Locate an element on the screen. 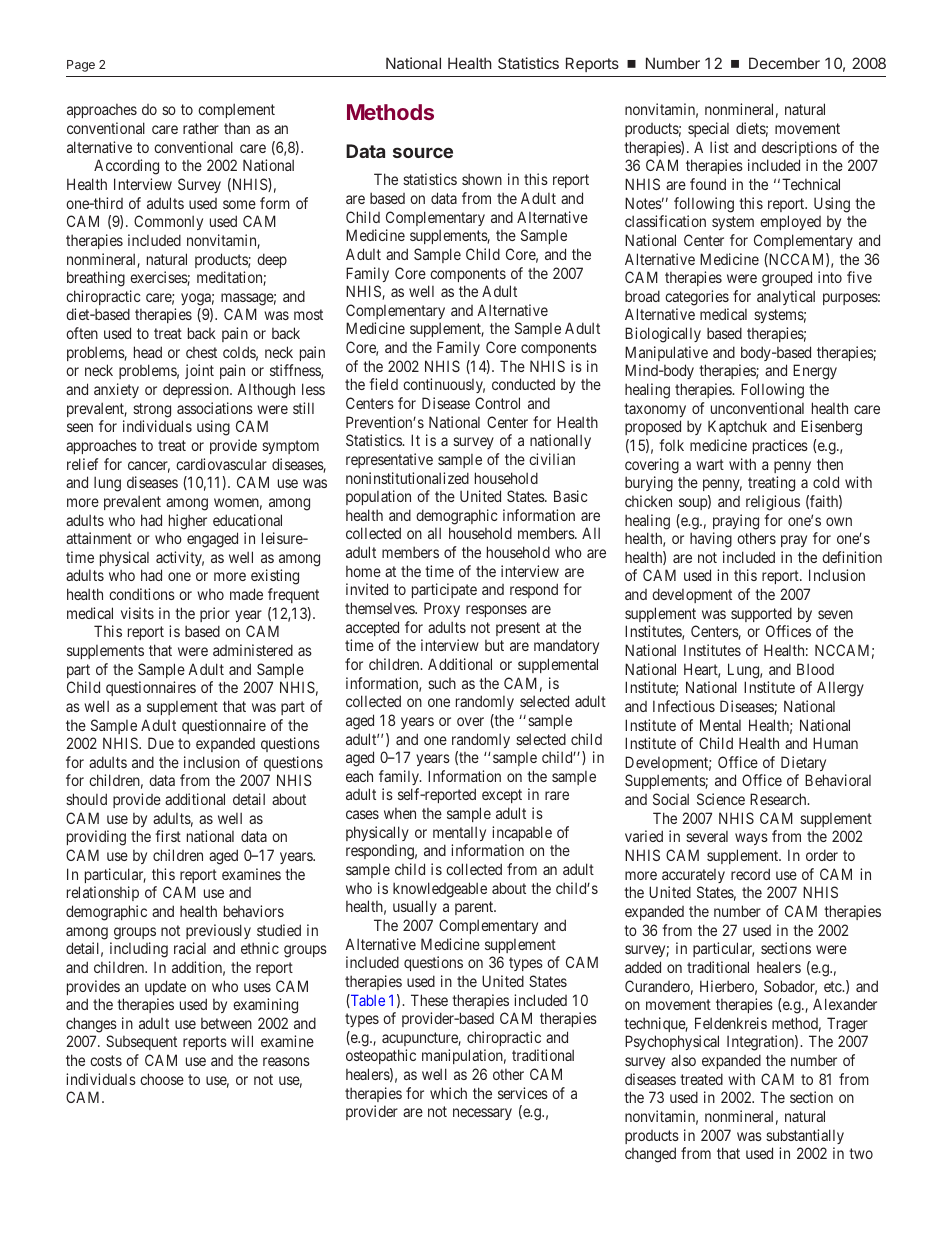 This screenshot has width=952, height=1233. source is located at coordinates (423, 152).
